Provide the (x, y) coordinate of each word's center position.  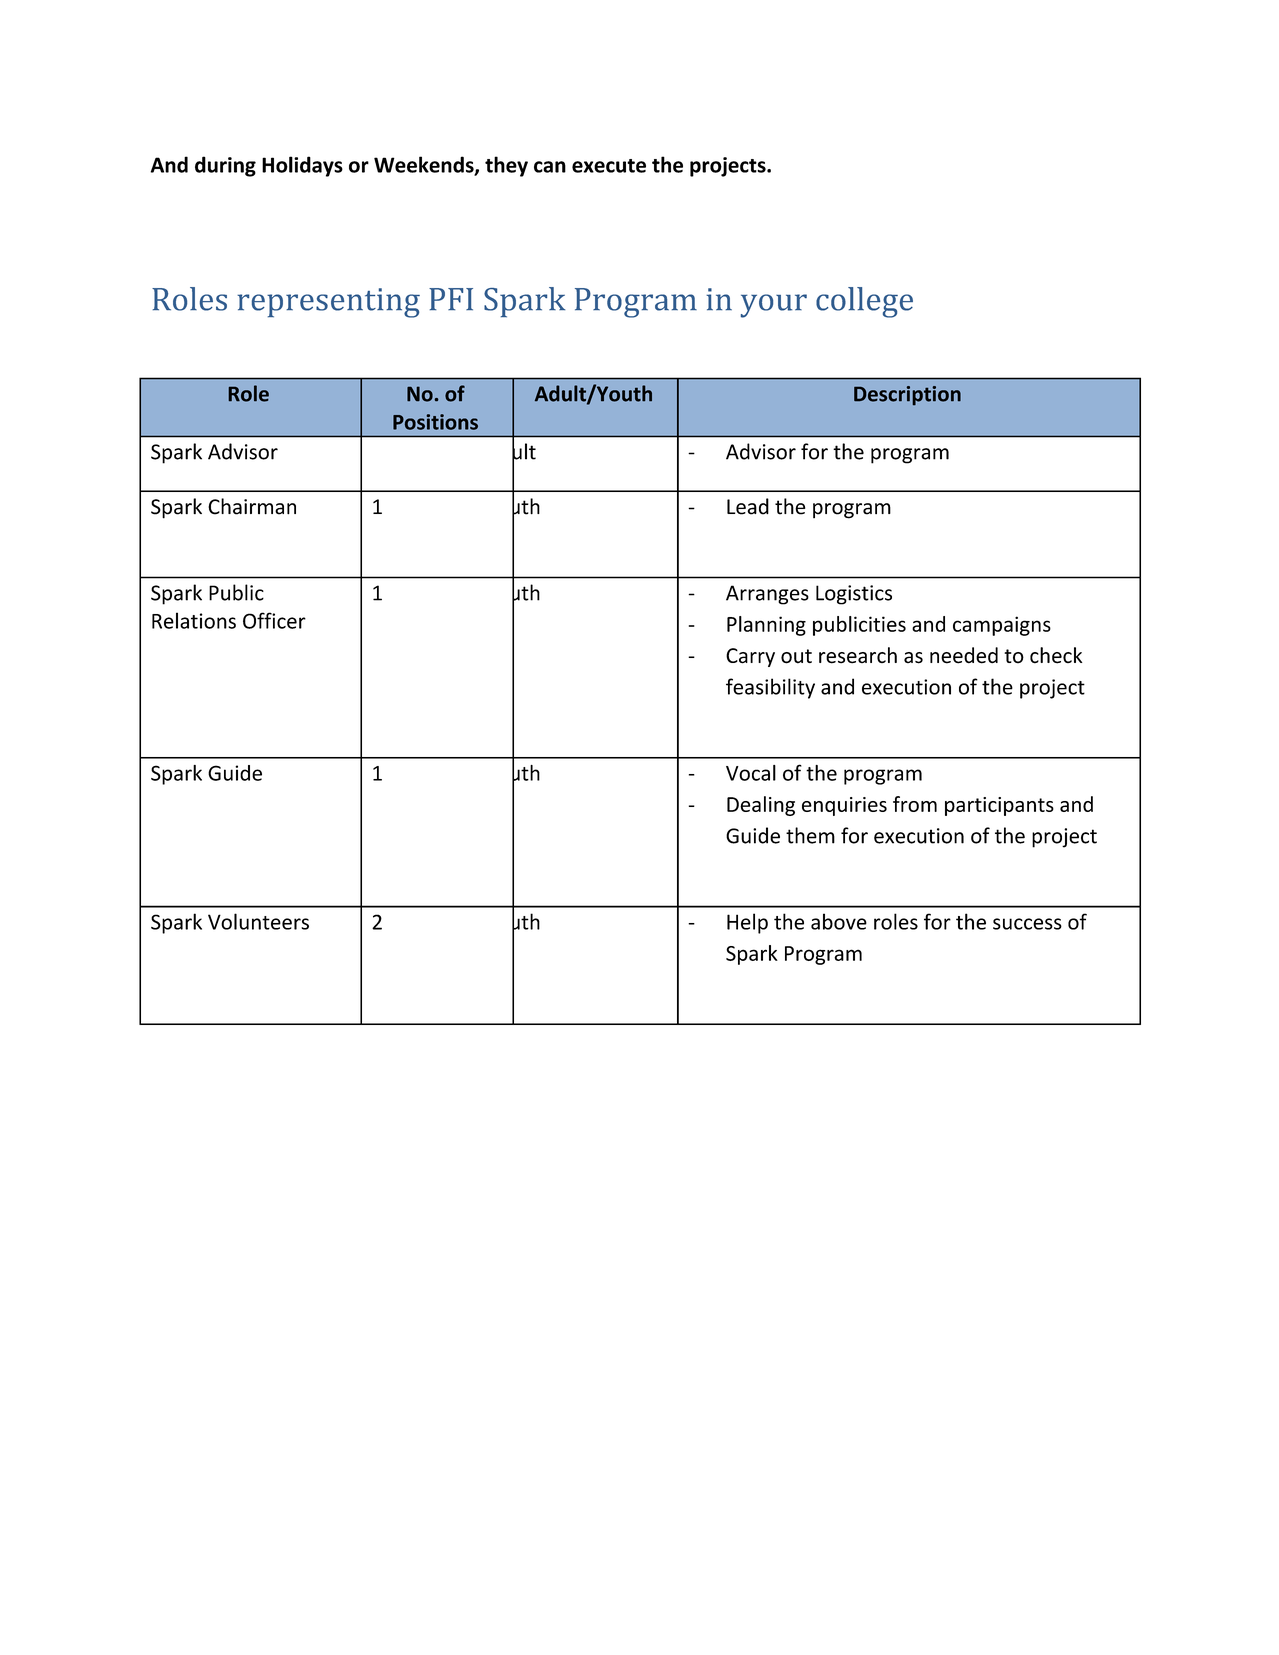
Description (907, 395)
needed (964, 655)
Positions (435, 422)
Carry (750, 657)
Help (747, 923)
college (864, 302)
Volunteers (258, 921)
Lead (748, 506)
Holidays (302, 166)
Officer (274, 620)
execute (609, 166)
